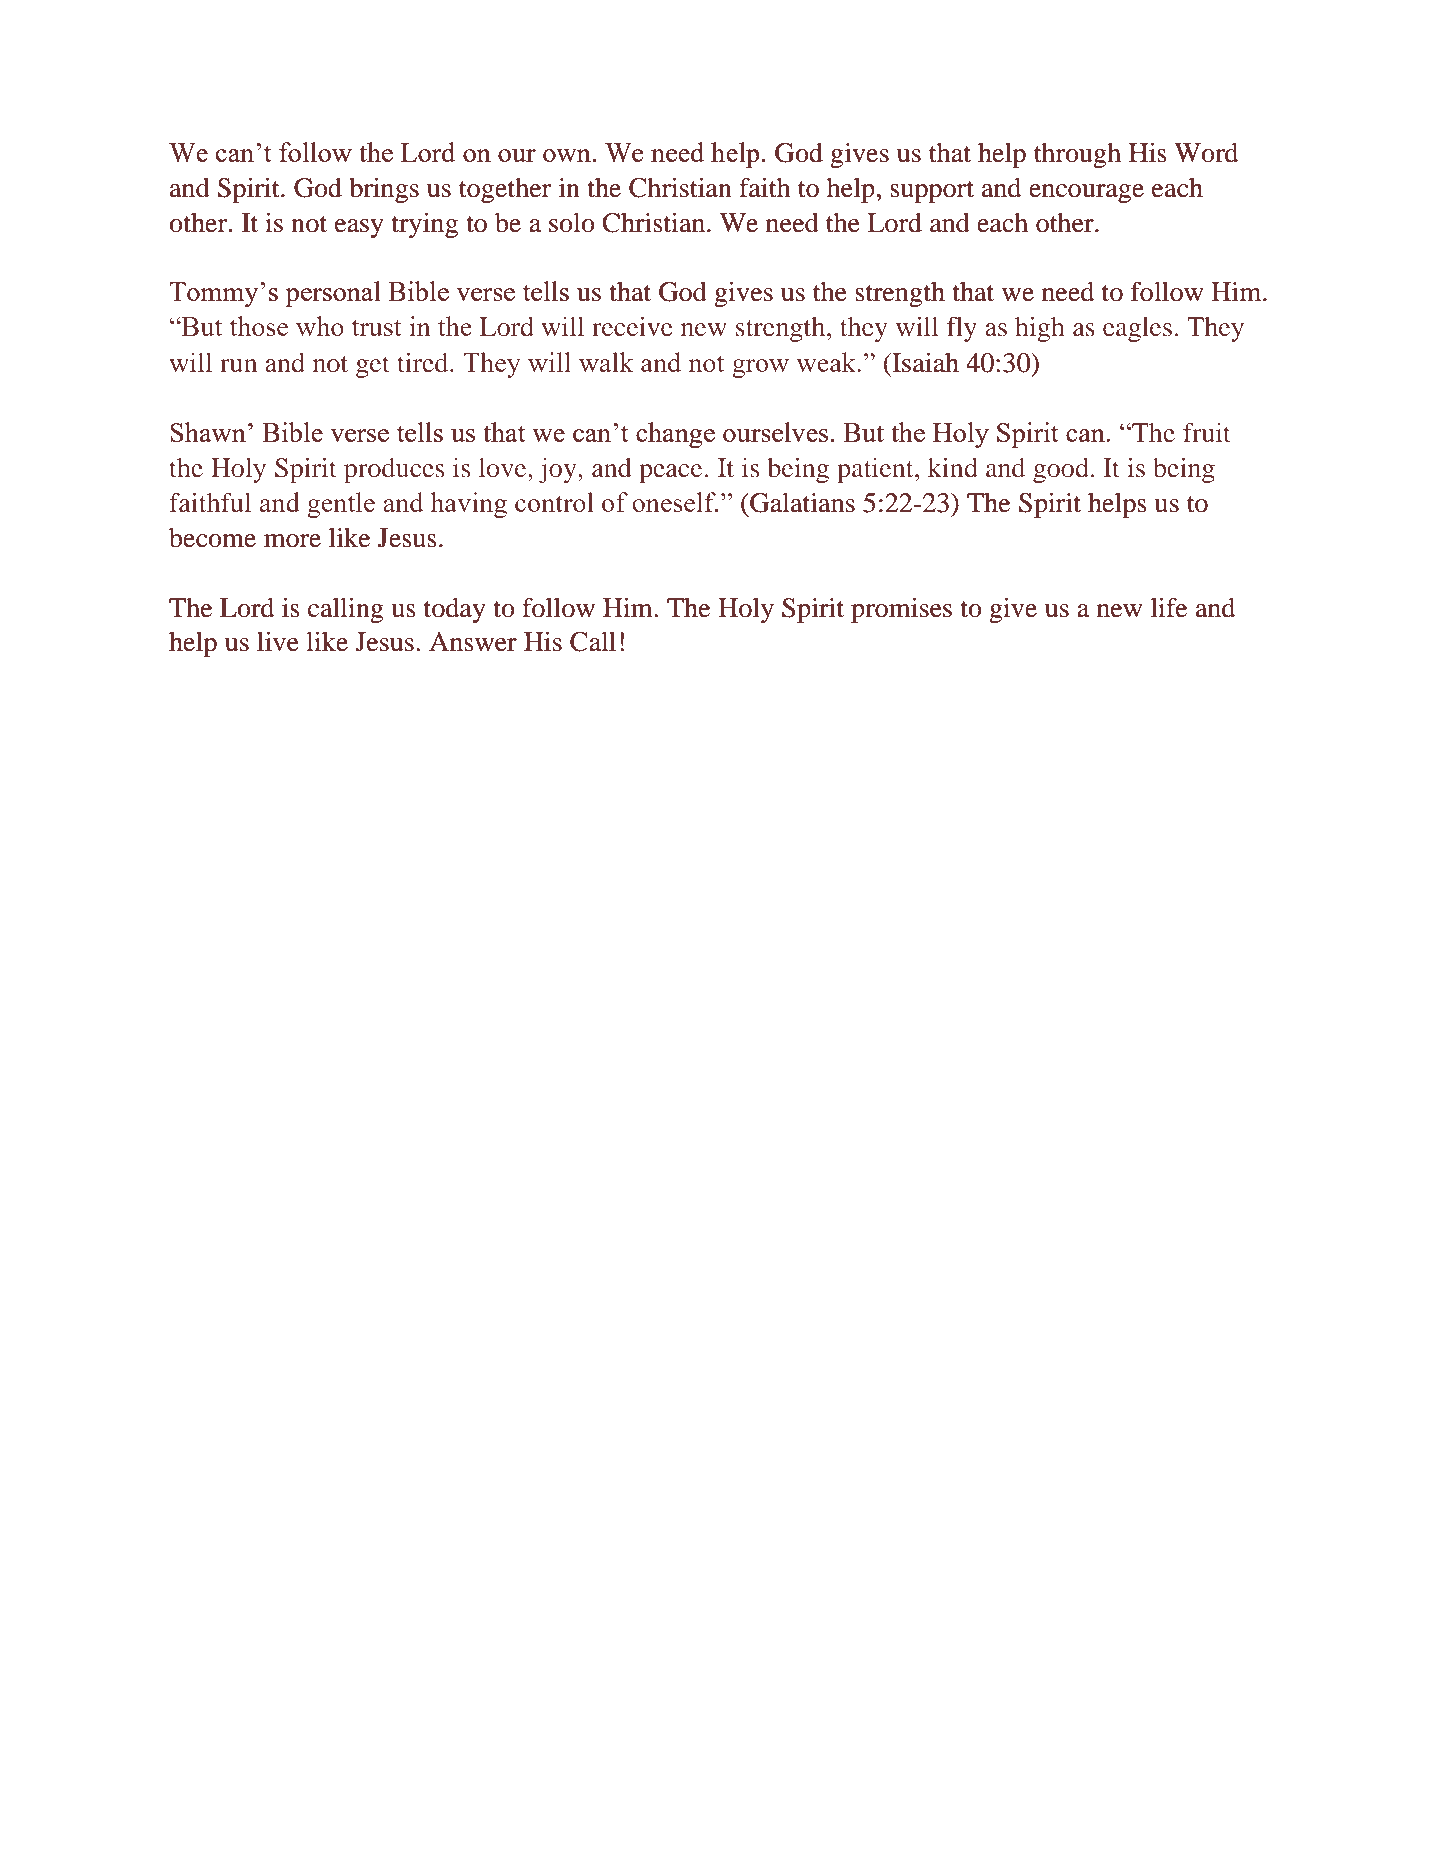 Image resolution: width=1438 pixels, height=1861 pixels. What do you see at coordinates (1061, 470) in the page?
I see `good` at bounding box center [1061, 470].
